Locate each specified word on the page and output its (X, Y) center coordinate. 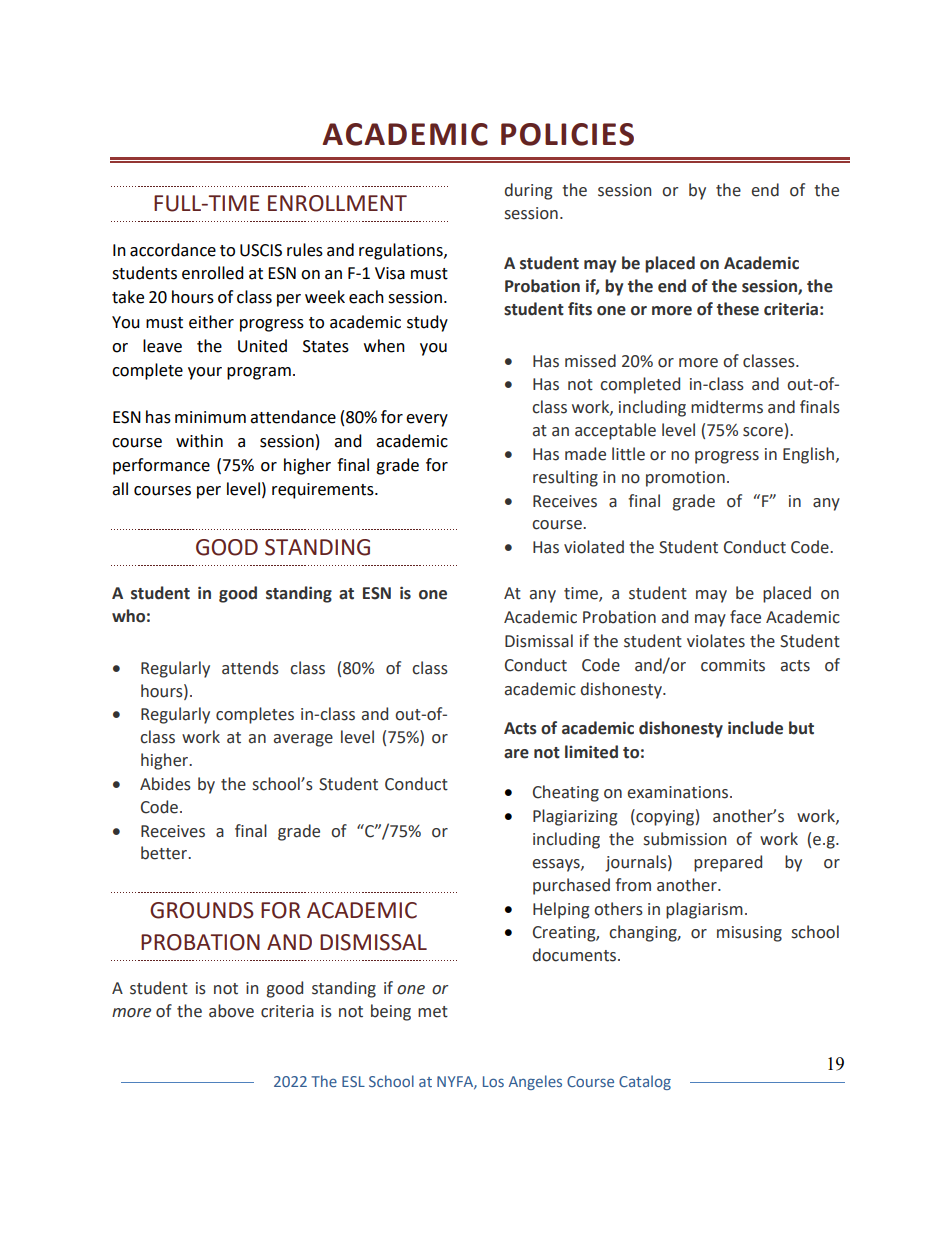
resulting (565, 478)
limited (591, 752)
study (427, 323)
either (211, 322)
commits (733, 665)
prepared (728, 863)
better (165, 853)
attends (250, 668)
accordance (173, 250)
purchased (571, 886)
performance (161, 466)
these (738, 309)
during (528, 191)
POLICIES (567, 134)
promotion (685, 479)
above (231, 1011)
